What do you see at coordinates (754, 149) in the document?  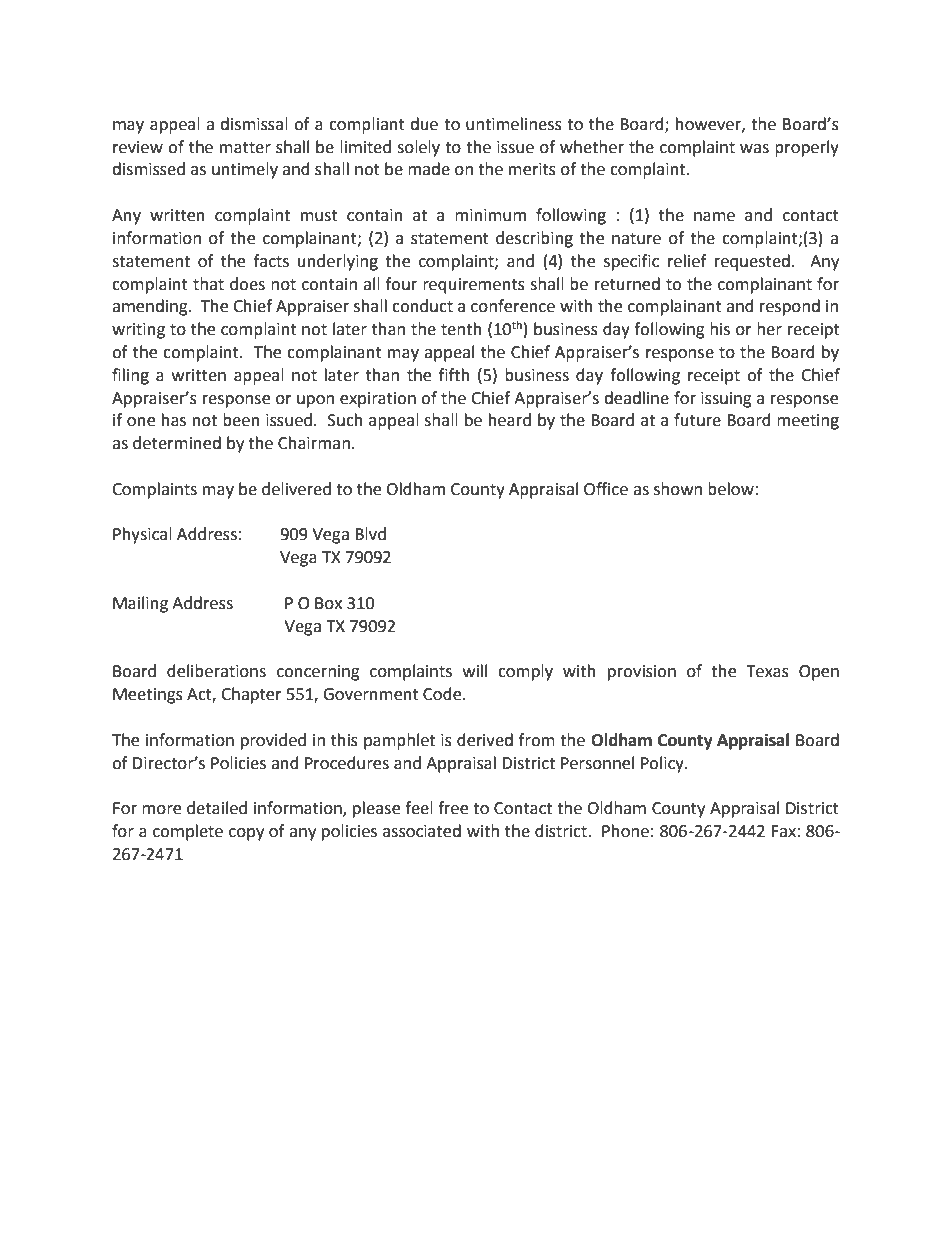 I see `was` at bounding box center [754, 149].
